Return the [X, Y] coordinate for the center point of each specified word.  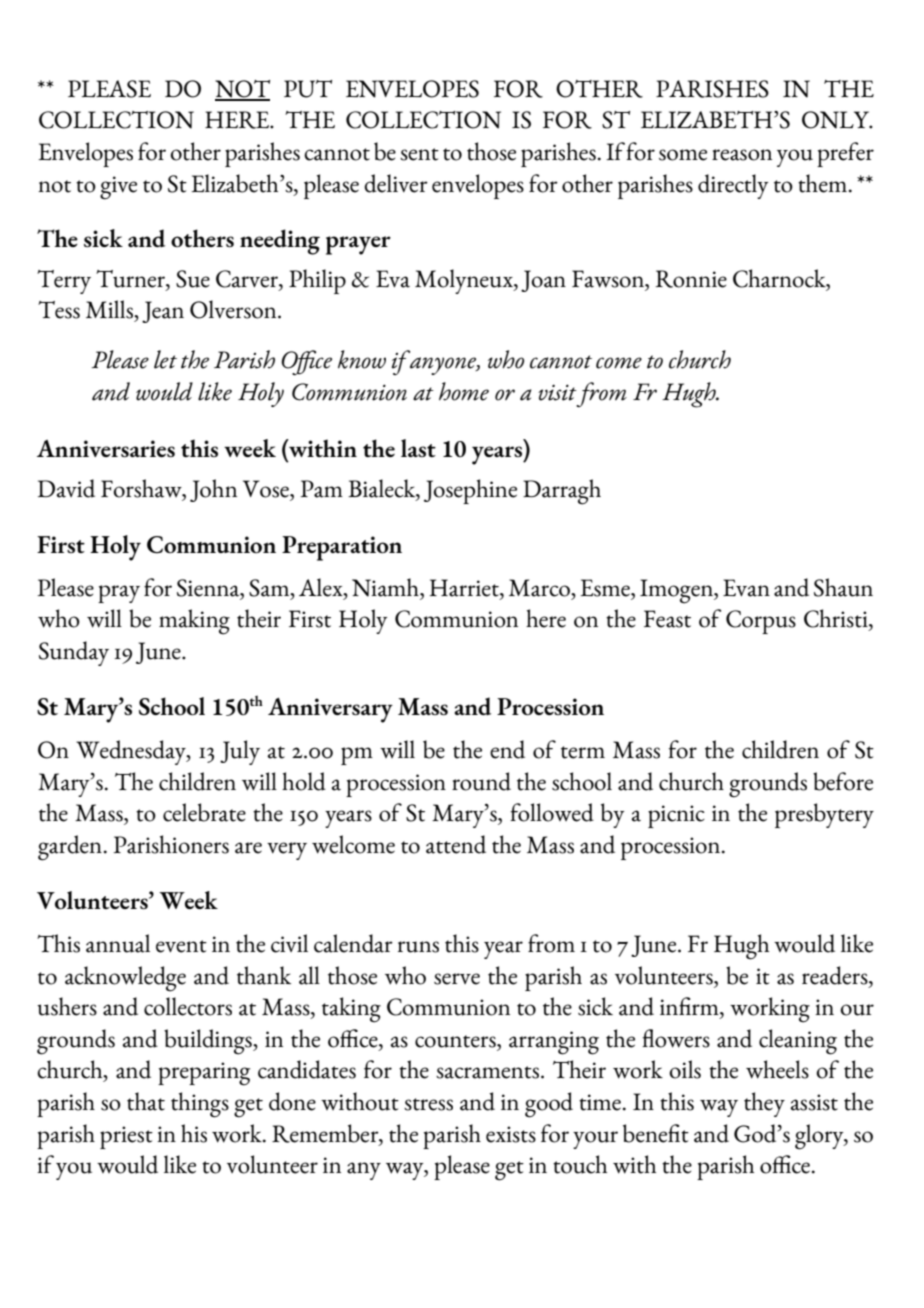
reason [742, 155]
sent [419, 154]
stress [428, 1104]
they [764, 1104]
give [118, 188]
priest [126, 1137]
